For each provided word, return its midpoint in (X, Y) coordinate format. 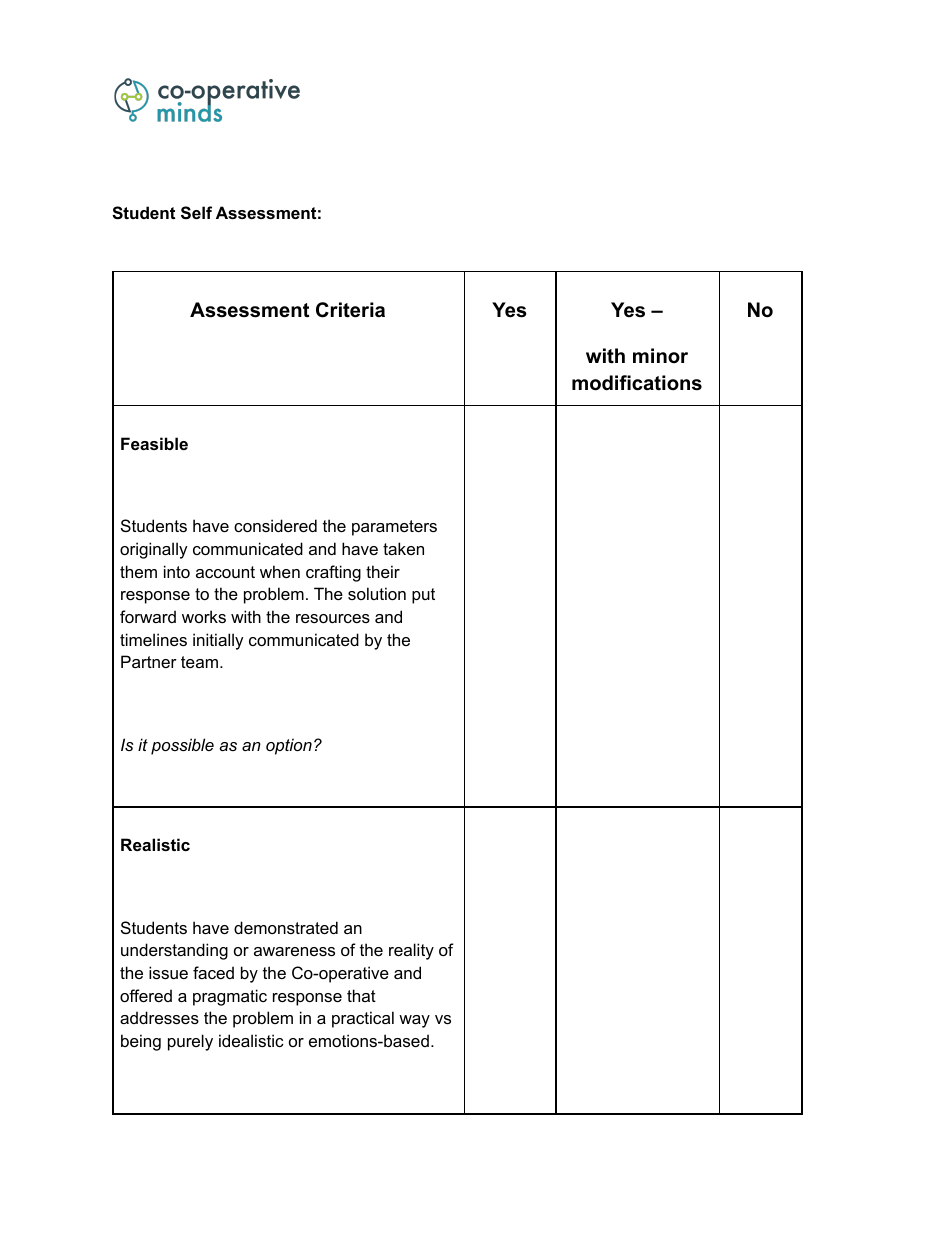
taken (403, 548)
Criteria (350, 310)
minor (660, 356)
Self (196, 213)
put (423, 596)
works (204, 616)
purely (190, 1042)
